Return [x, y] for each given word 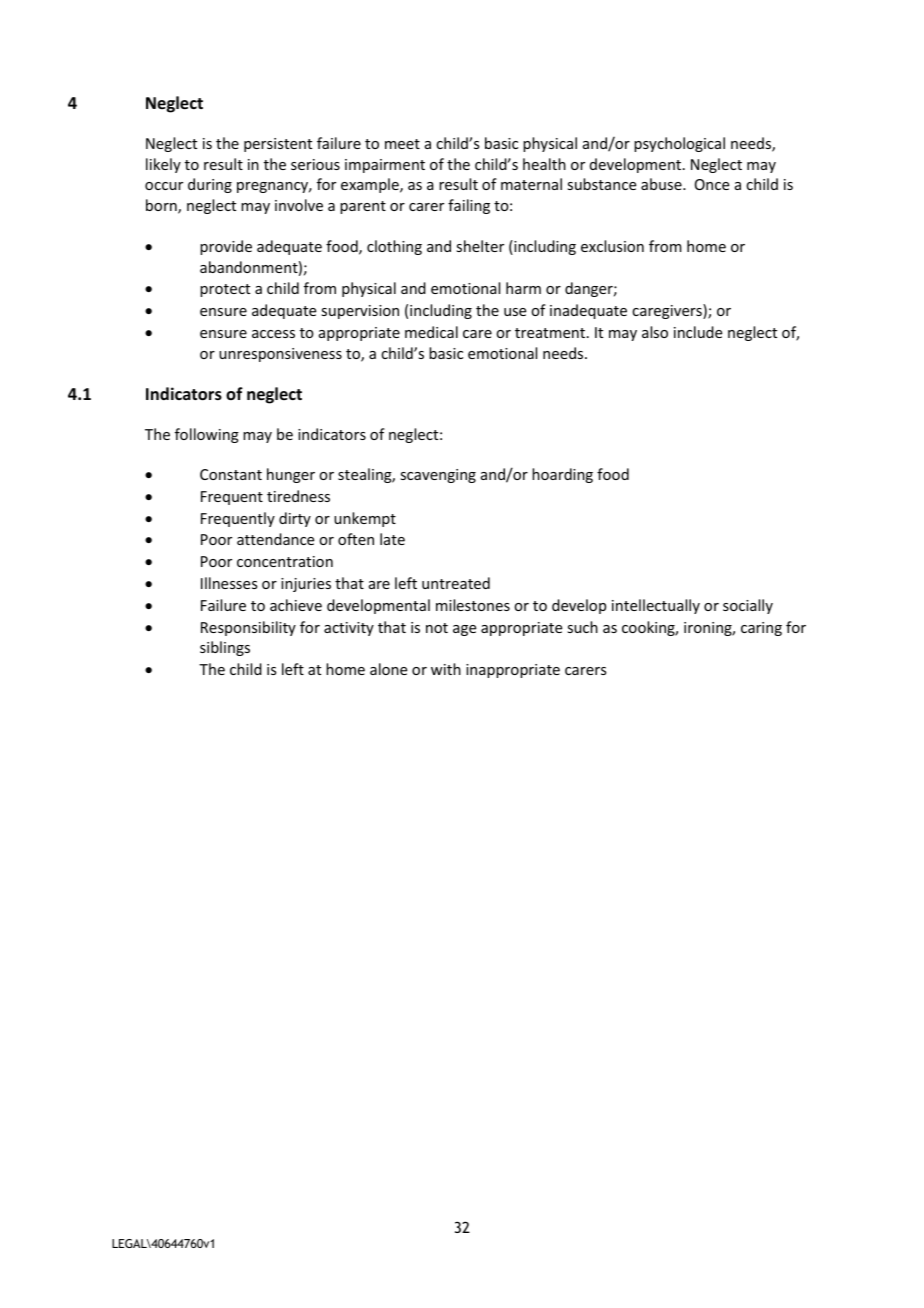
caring [761, 629]
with [446, 669]
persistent [278, 145]
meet [402, 144]
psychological [679, 144]
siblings [225, 648]
